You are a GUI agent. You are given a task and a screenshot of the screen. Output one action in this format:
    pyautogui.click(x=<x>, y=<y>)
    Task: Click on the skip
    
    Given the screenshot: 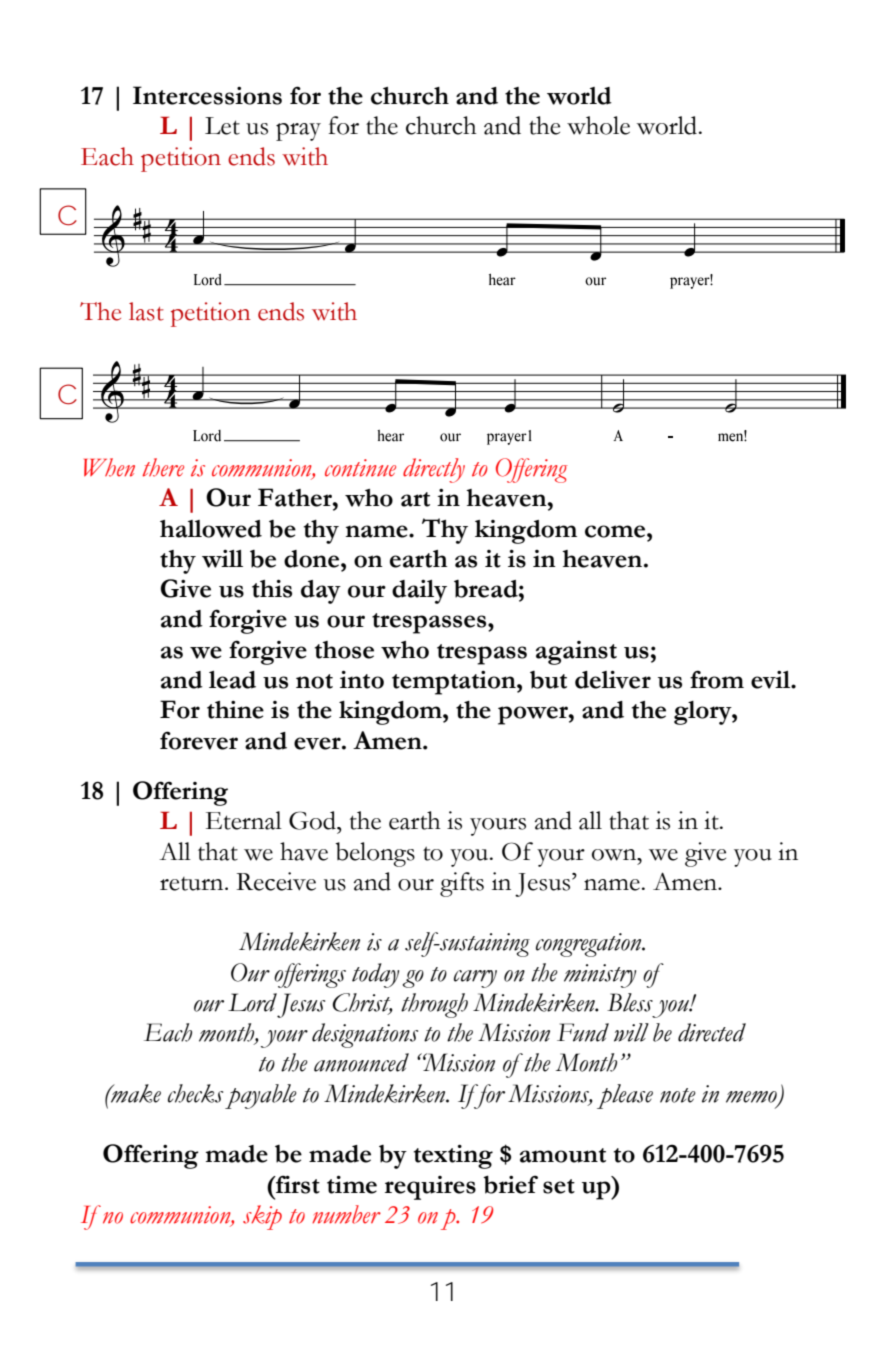 What is the action you would take?
    pyautogui.click(x=262, y=1217)
